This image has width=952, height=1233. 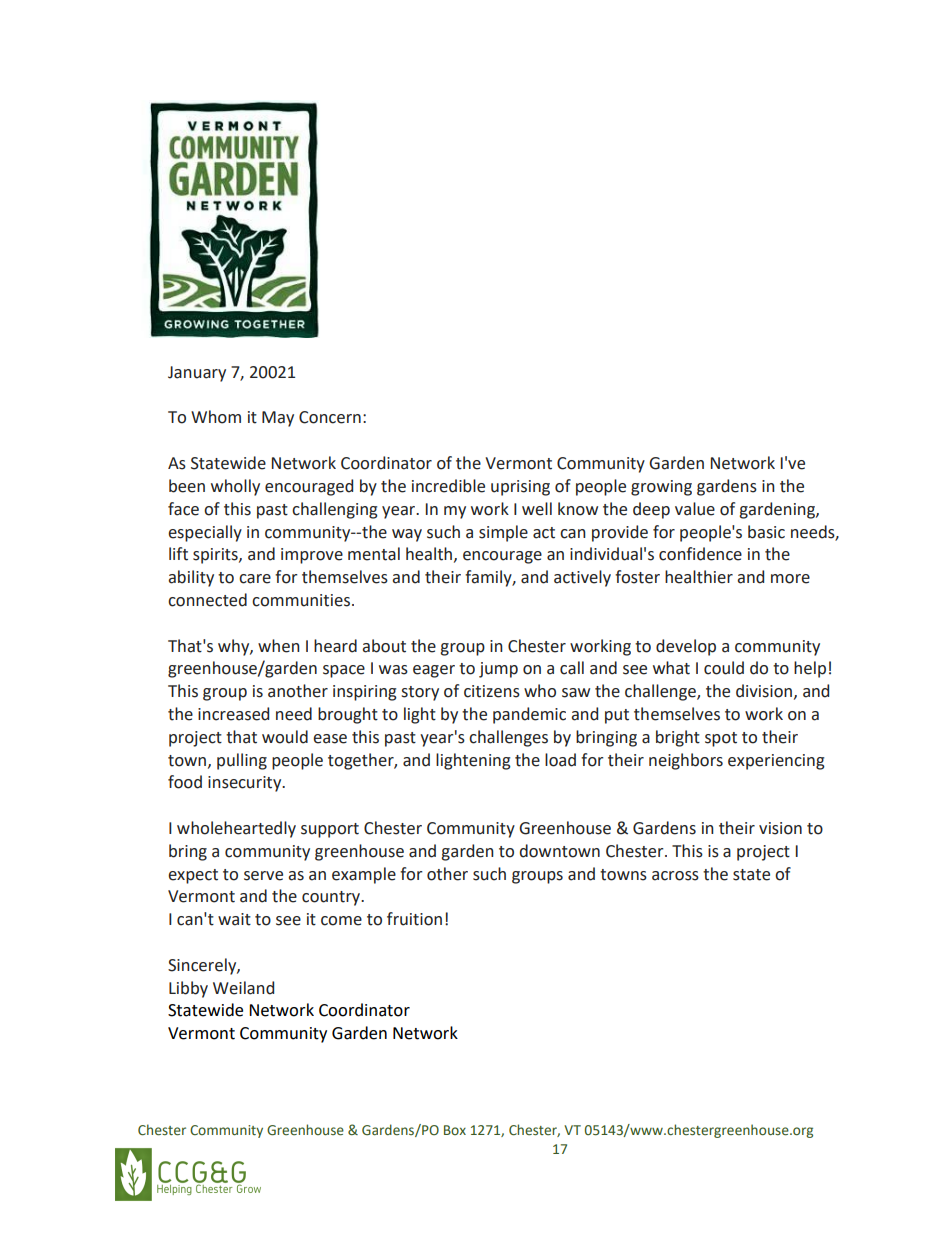 I want to click on uprising, so click(x=520, y=488).
